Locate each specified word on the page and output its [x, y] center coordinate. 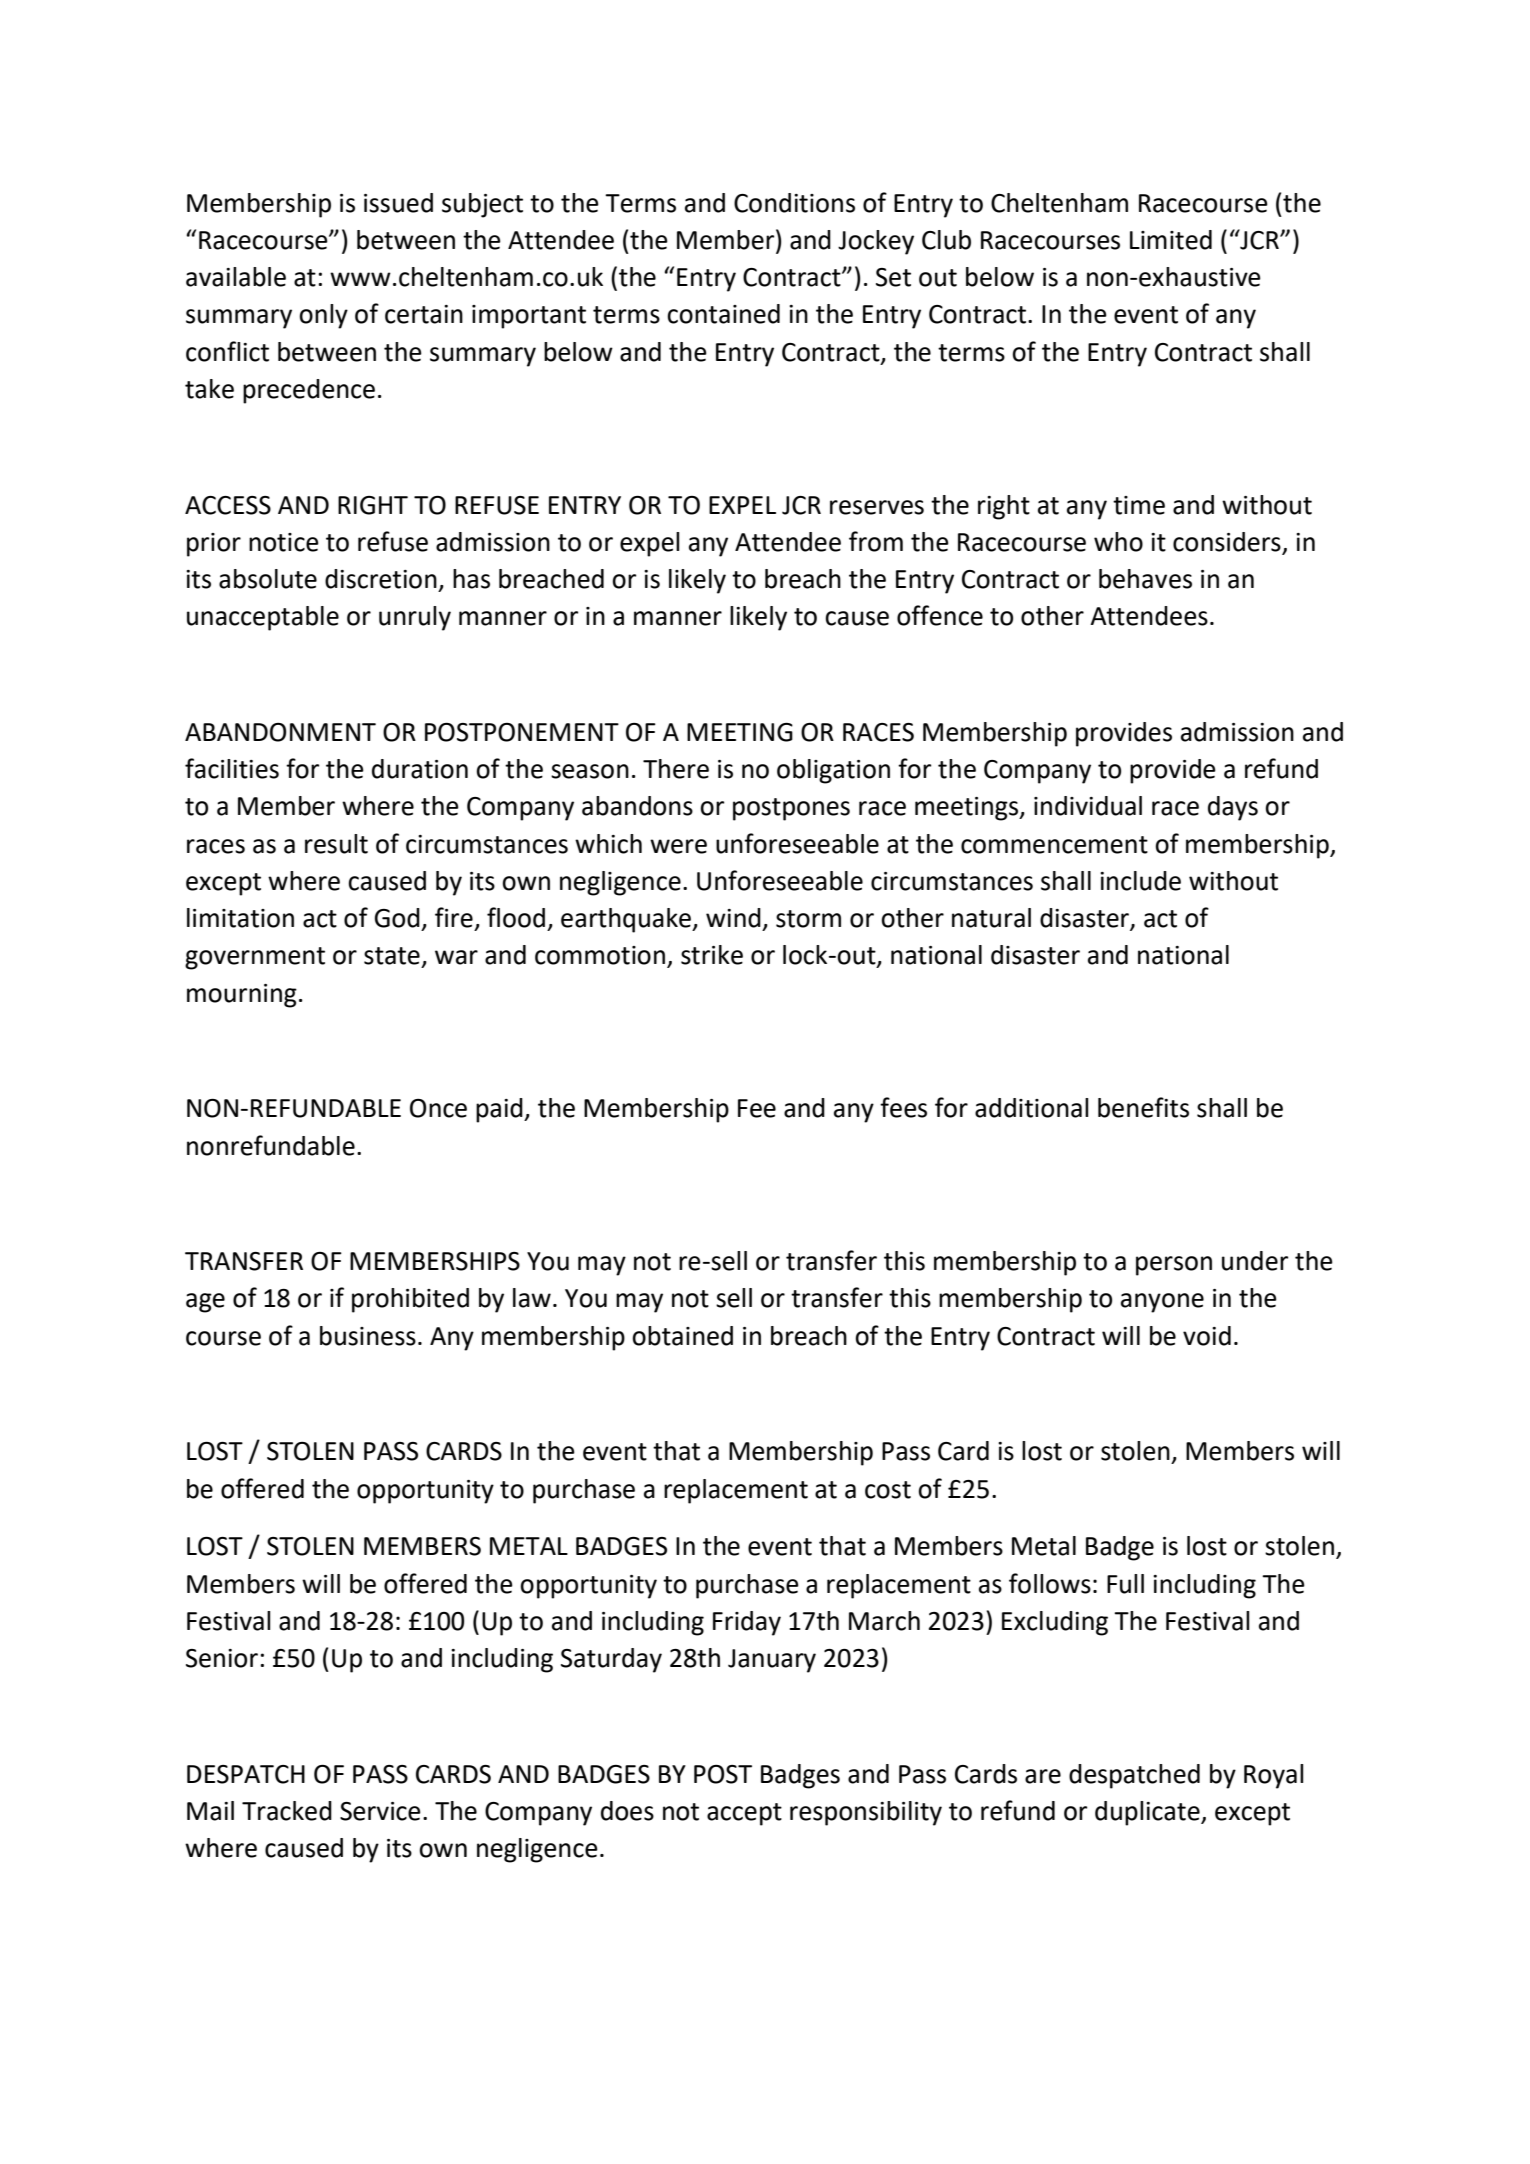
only [323, 316]
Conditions [794, 203]
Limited [1171, 240]
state [392, 956]
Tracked [287, 1811]
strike [712, 955]
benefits [1143, 1107]
